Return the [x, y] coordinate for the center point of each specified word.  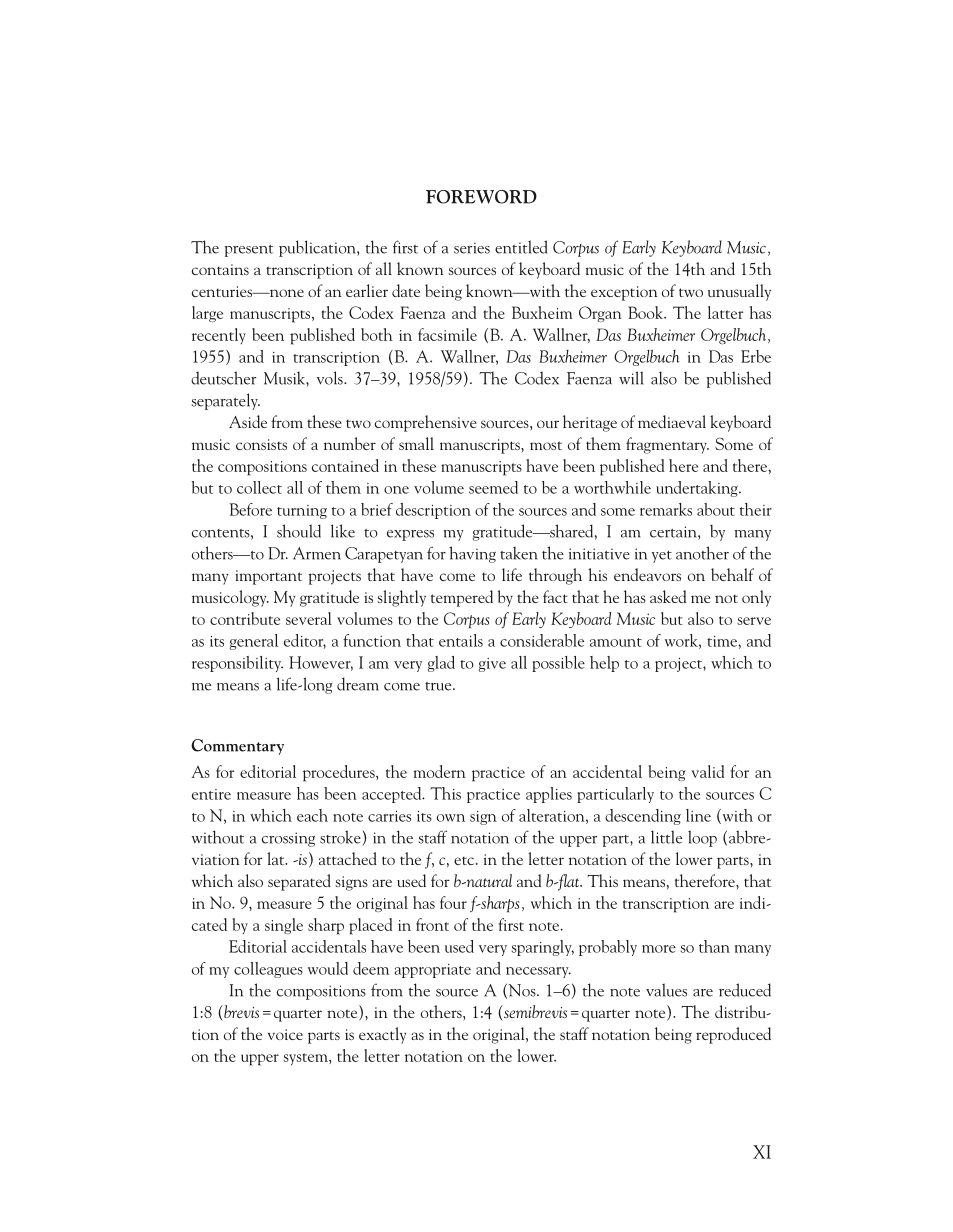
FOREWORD [481, 197]
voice [285, 1034]
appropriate [432, 971]
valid [707, 771]
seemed [493, 487]
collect [259, 487]
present [248, 251]
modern [439, 771]
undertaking [698, 489]
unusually [739, 292]
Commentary [237, 747]
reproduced [733, 1035]
